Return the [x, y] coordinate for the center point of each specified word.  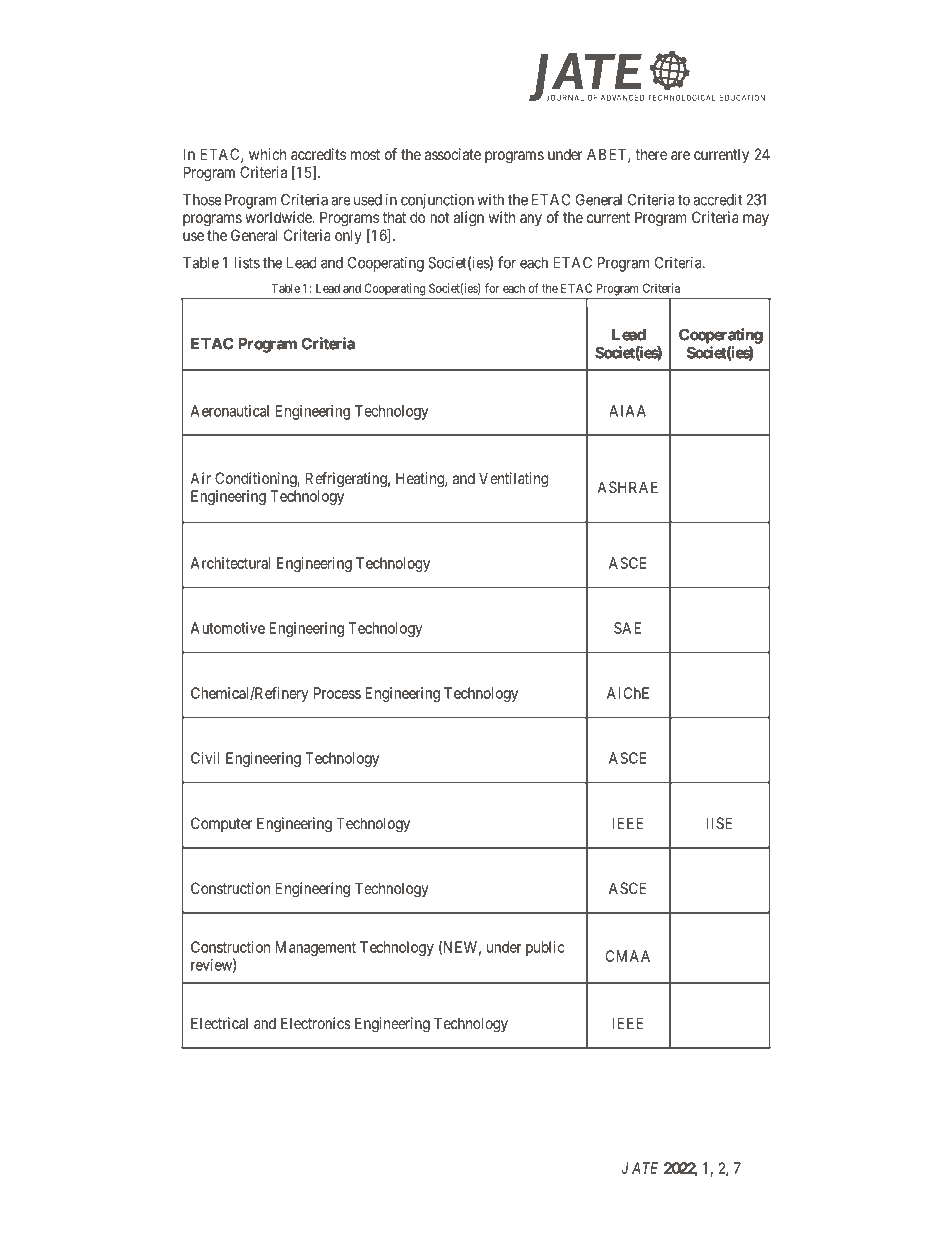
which [267, 154]
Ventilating [513, 480]
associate [453, 154]
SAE [627, 628]
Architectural [230, 563]
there [651, 154]
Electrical [219, 1023]
